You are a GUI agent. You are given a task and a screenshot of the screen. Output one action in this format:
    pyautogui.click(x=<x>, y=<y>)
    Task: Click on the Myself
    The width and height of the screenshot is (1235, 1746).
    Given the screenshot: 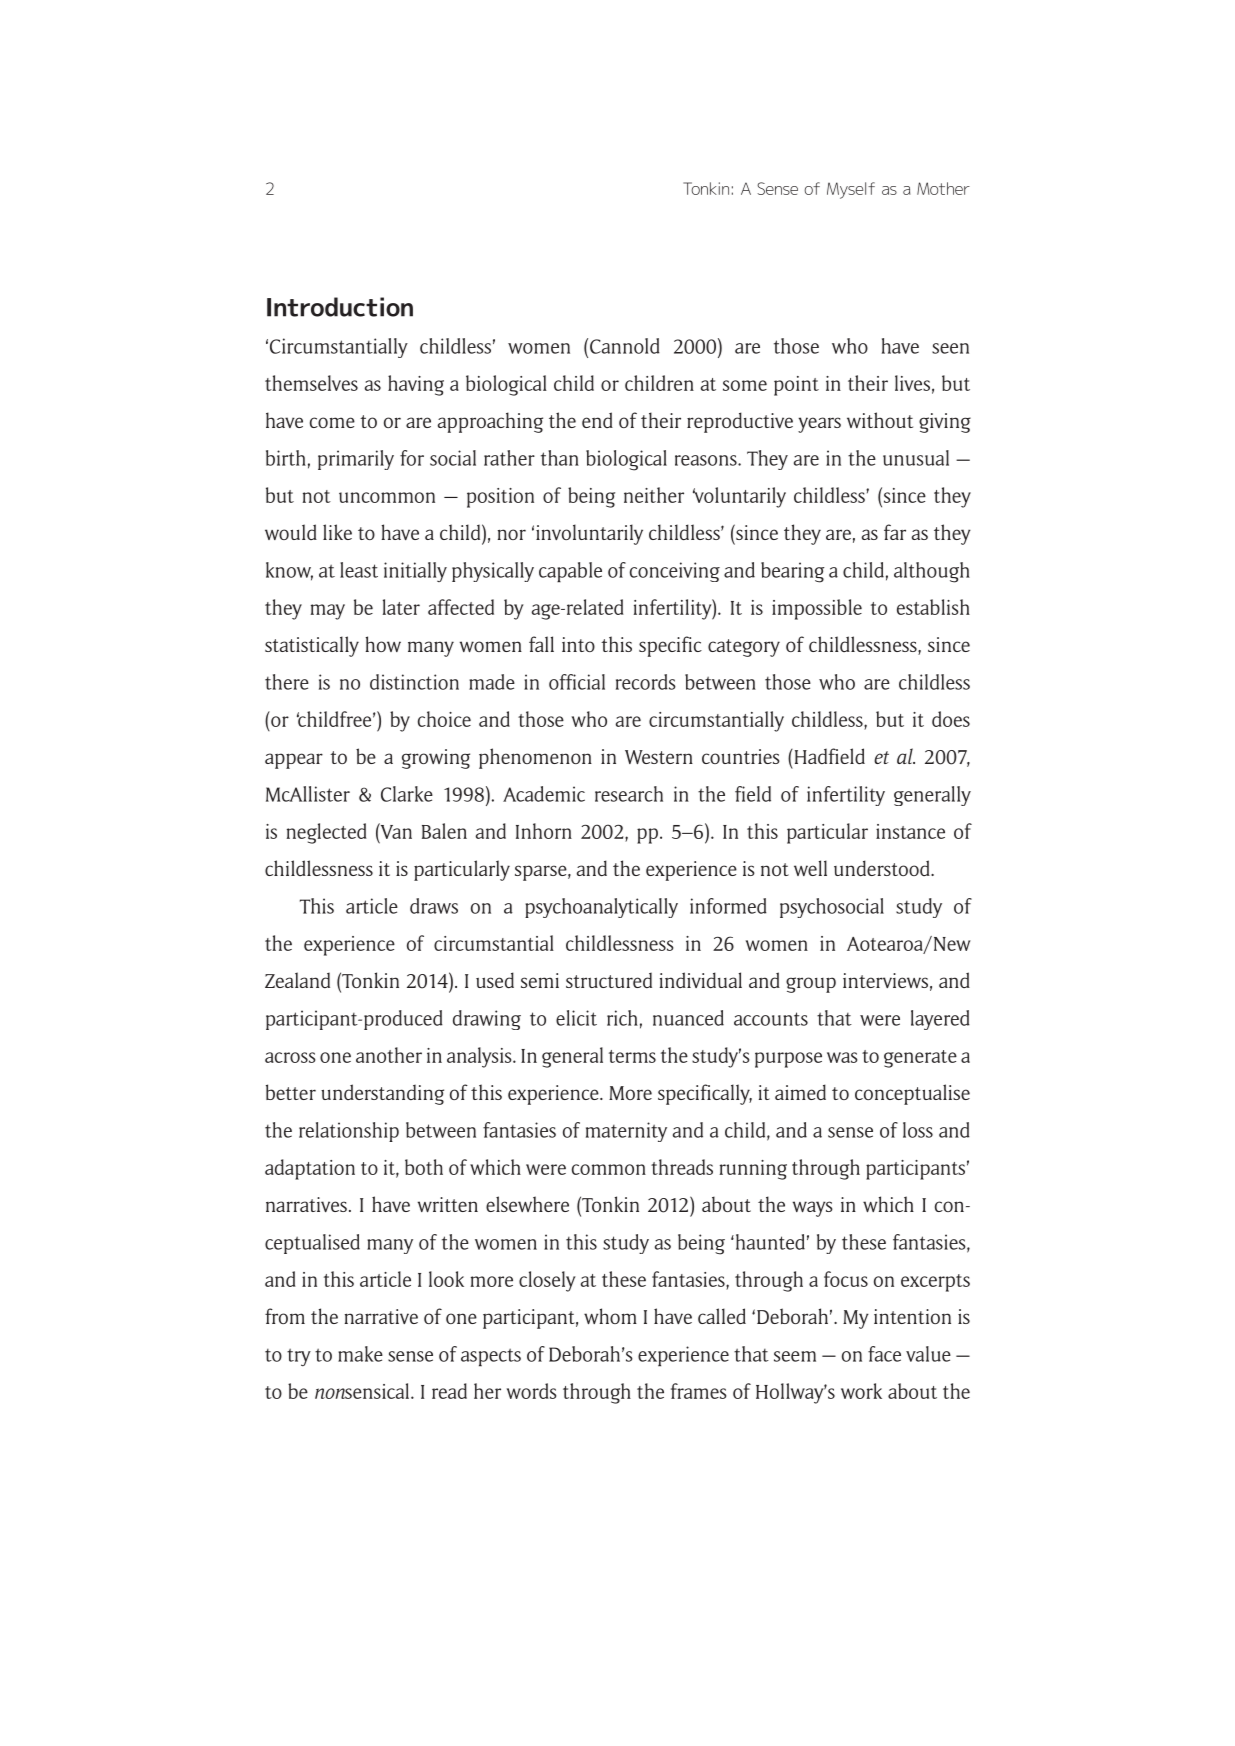 What is the action you would take?
    pyautogui.click(x=851, y=190)
